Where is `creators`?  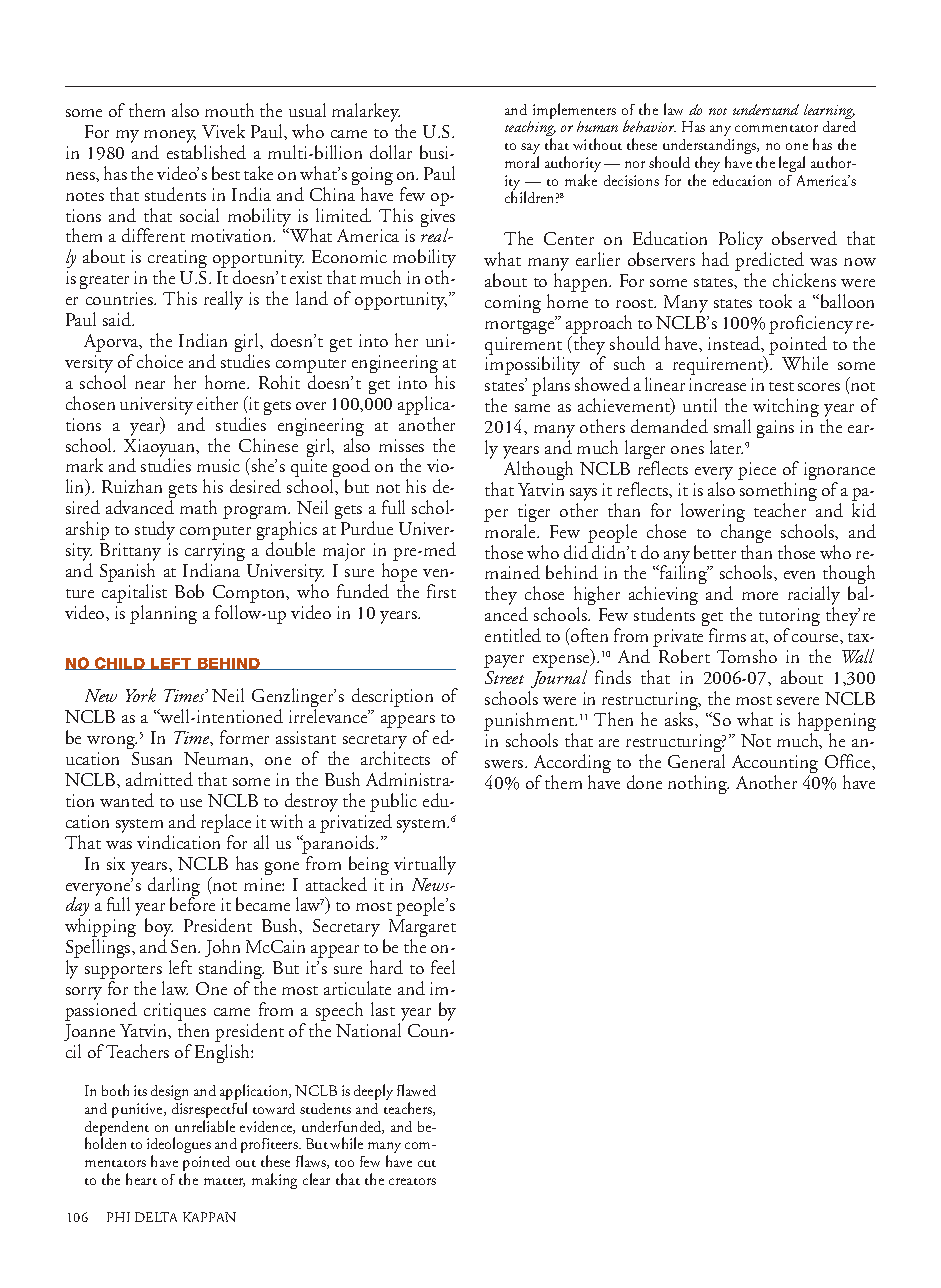
creators is located at coordinates (412, 1181).
